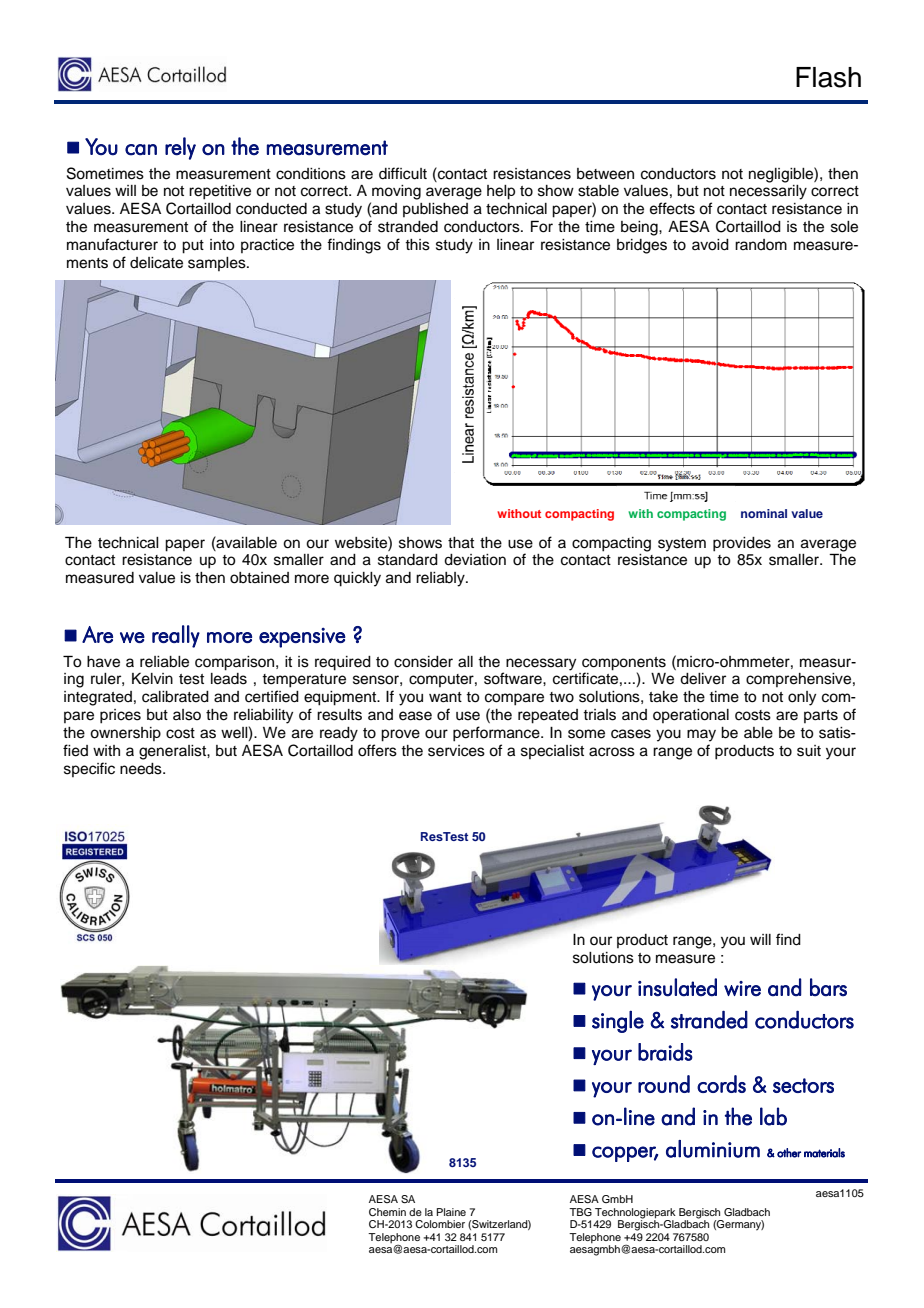  What do you see at coordinates (403, 173) in the image?
I see `difficult` at bounding box center [403, 173].
